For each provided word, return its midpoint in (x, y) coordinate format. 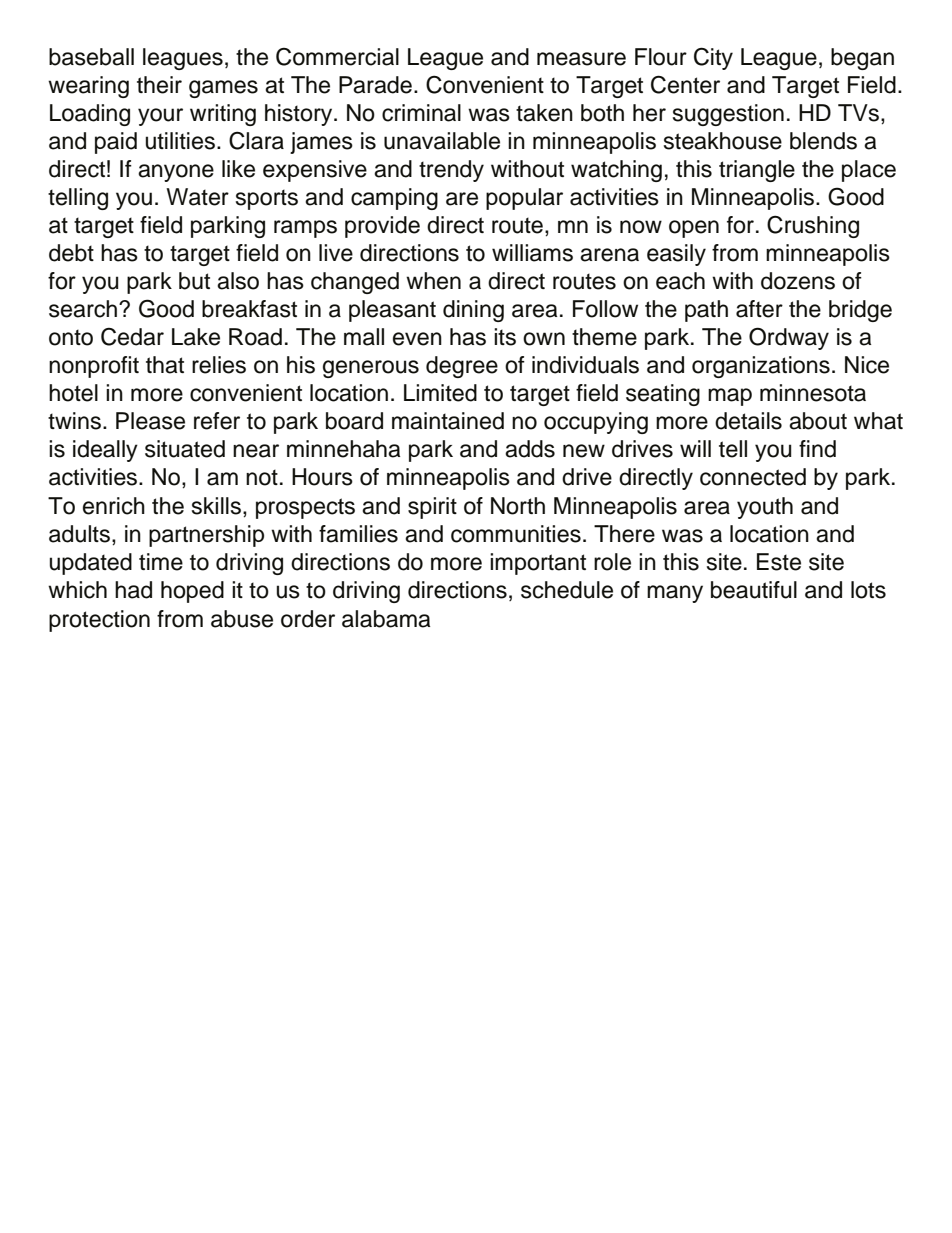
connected (753, 477)
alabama (386, 619)
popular (524, 199)
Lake (196, 337)
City (713, 58)
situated (185, 449)
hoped (192, 592)
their (159, 85)
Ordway (789, 338)
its (505, 337)
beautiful (754, 590)
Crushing (813, 226)
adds (530, 449)
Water (197, 197)
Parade (375, 85)
